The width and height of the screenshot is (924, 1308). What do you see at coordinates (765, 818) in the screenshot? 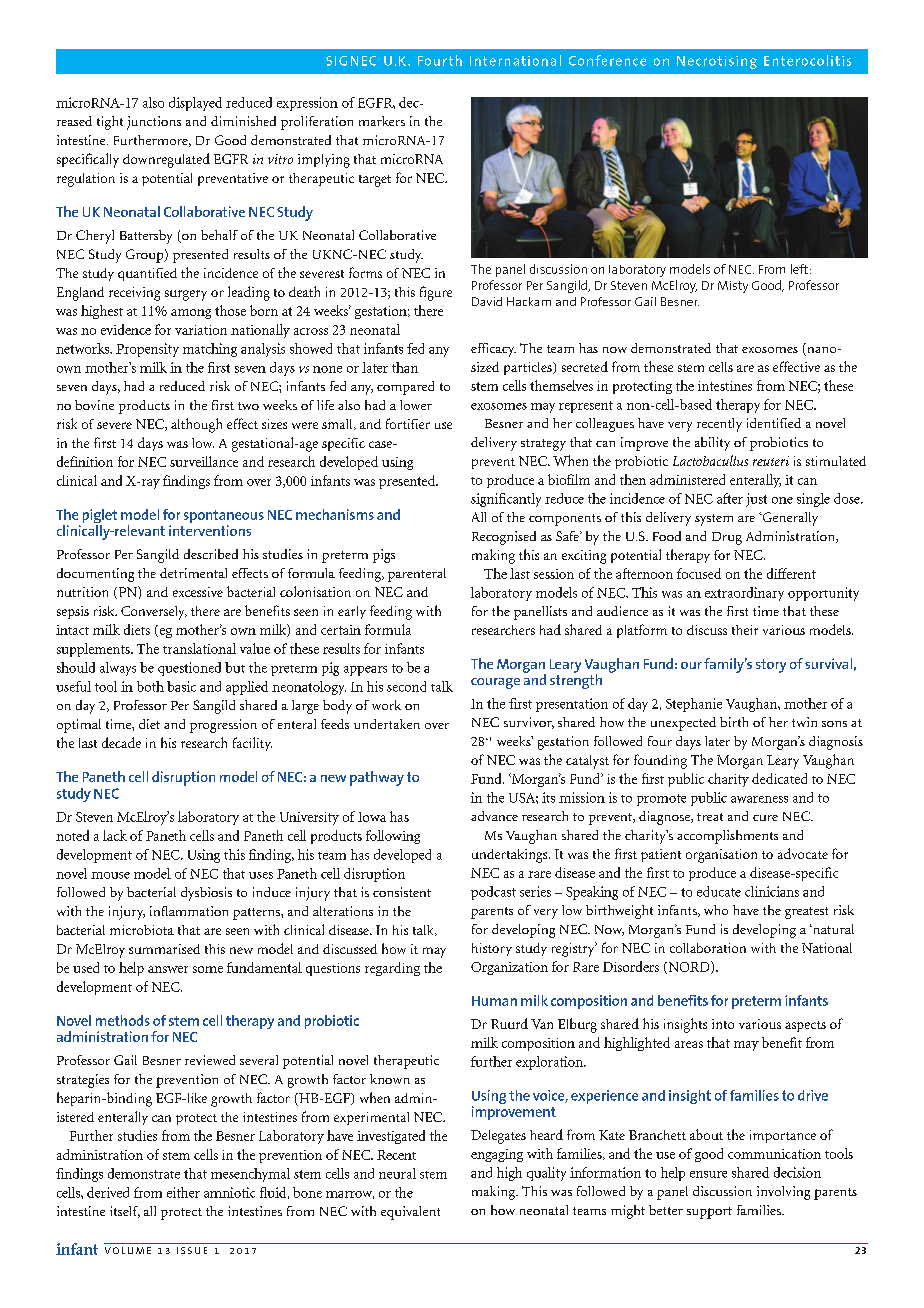
I see `cure` at bounding box center [765, 818].
